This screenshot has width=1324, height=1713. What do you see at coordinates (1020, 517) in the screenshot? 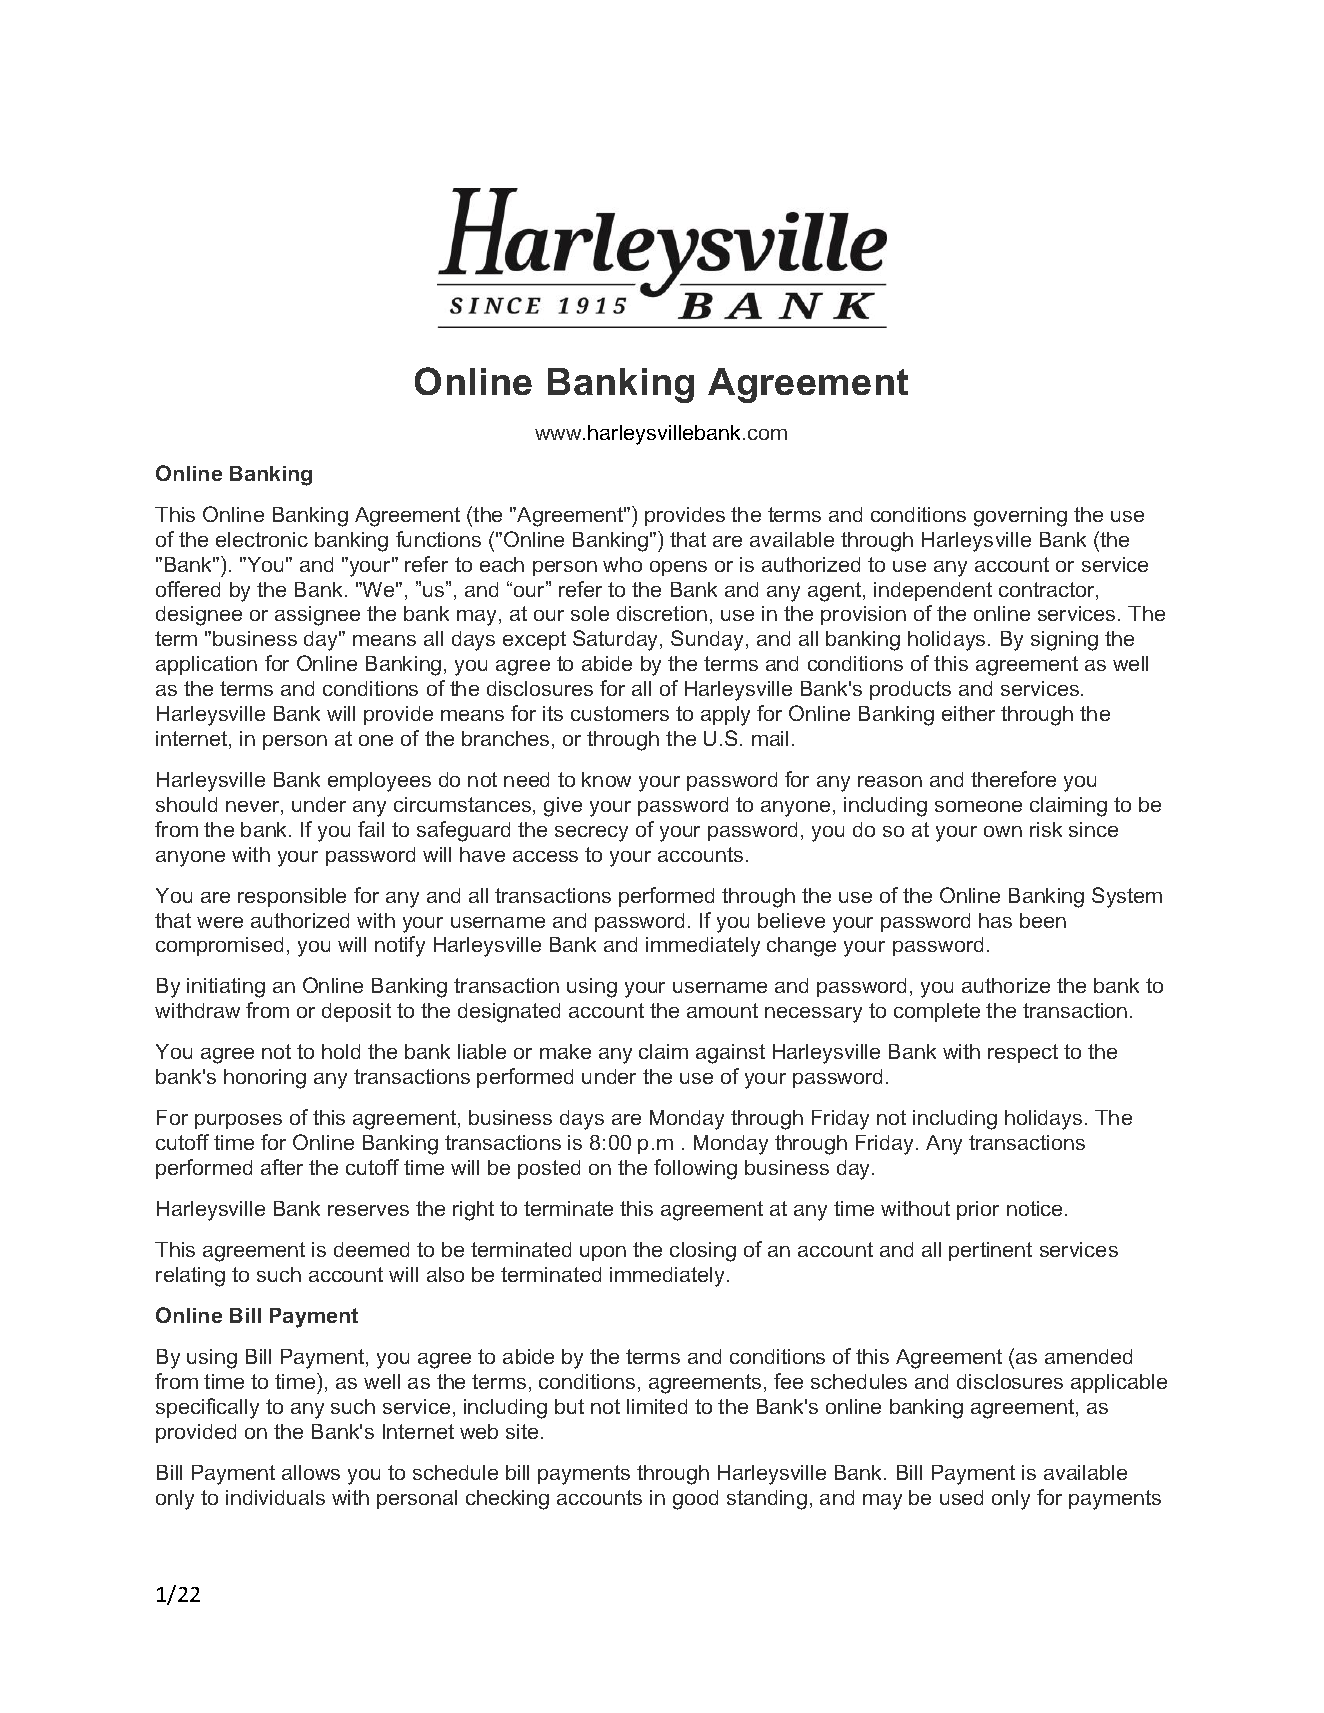
I see `governing` at bounding box center [1020, 517].
